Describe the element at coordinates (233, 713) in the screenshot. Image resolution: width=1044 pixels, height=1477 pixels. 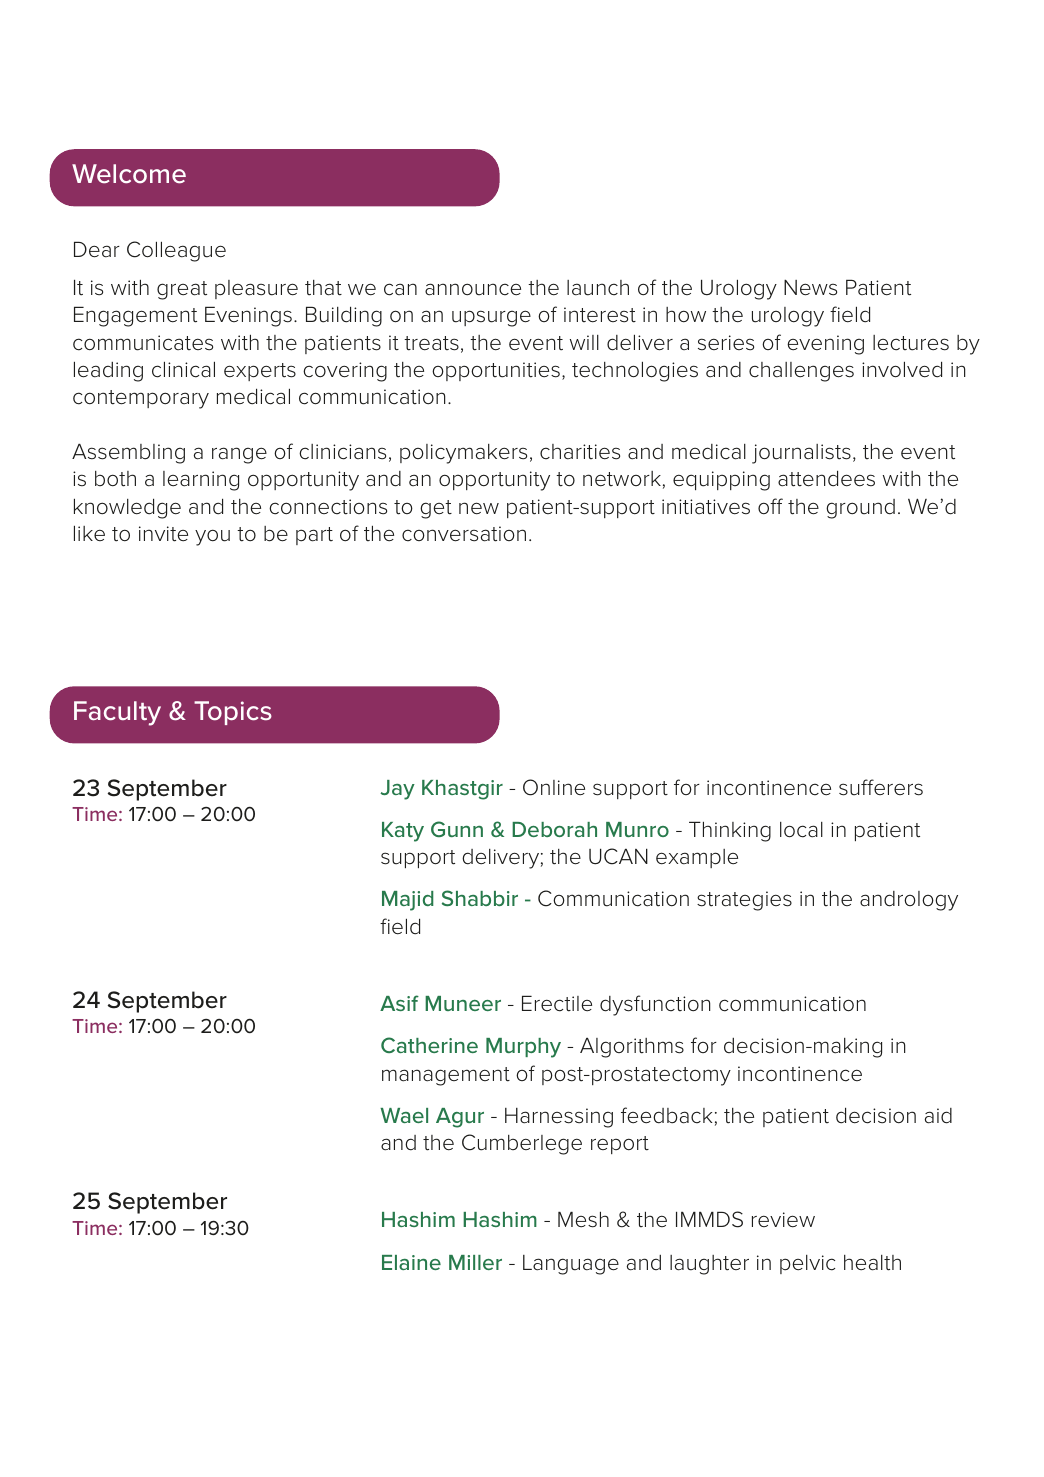
I see `Topics` at that location.
